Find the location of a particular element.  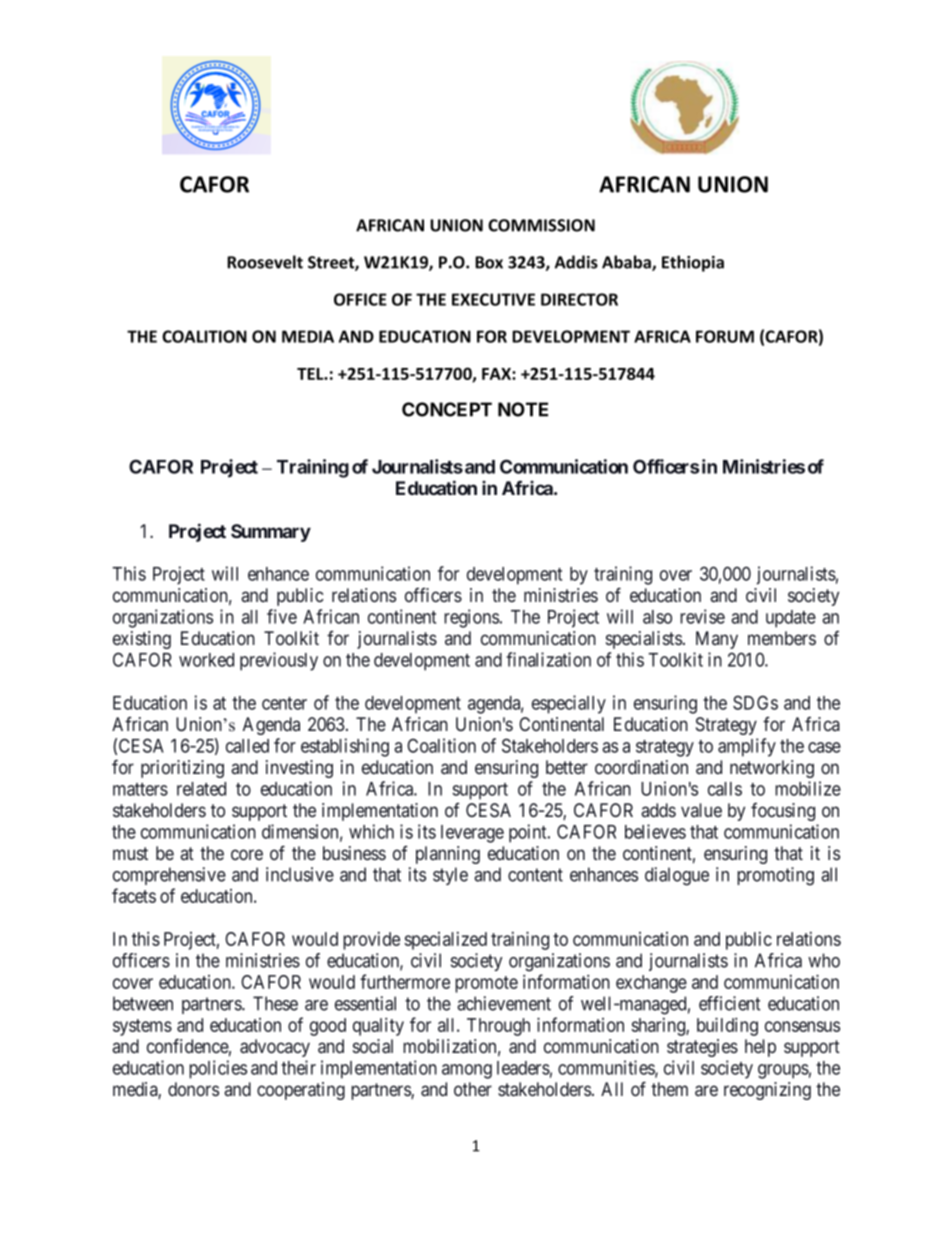

related is located at coordinates (201, 789).
